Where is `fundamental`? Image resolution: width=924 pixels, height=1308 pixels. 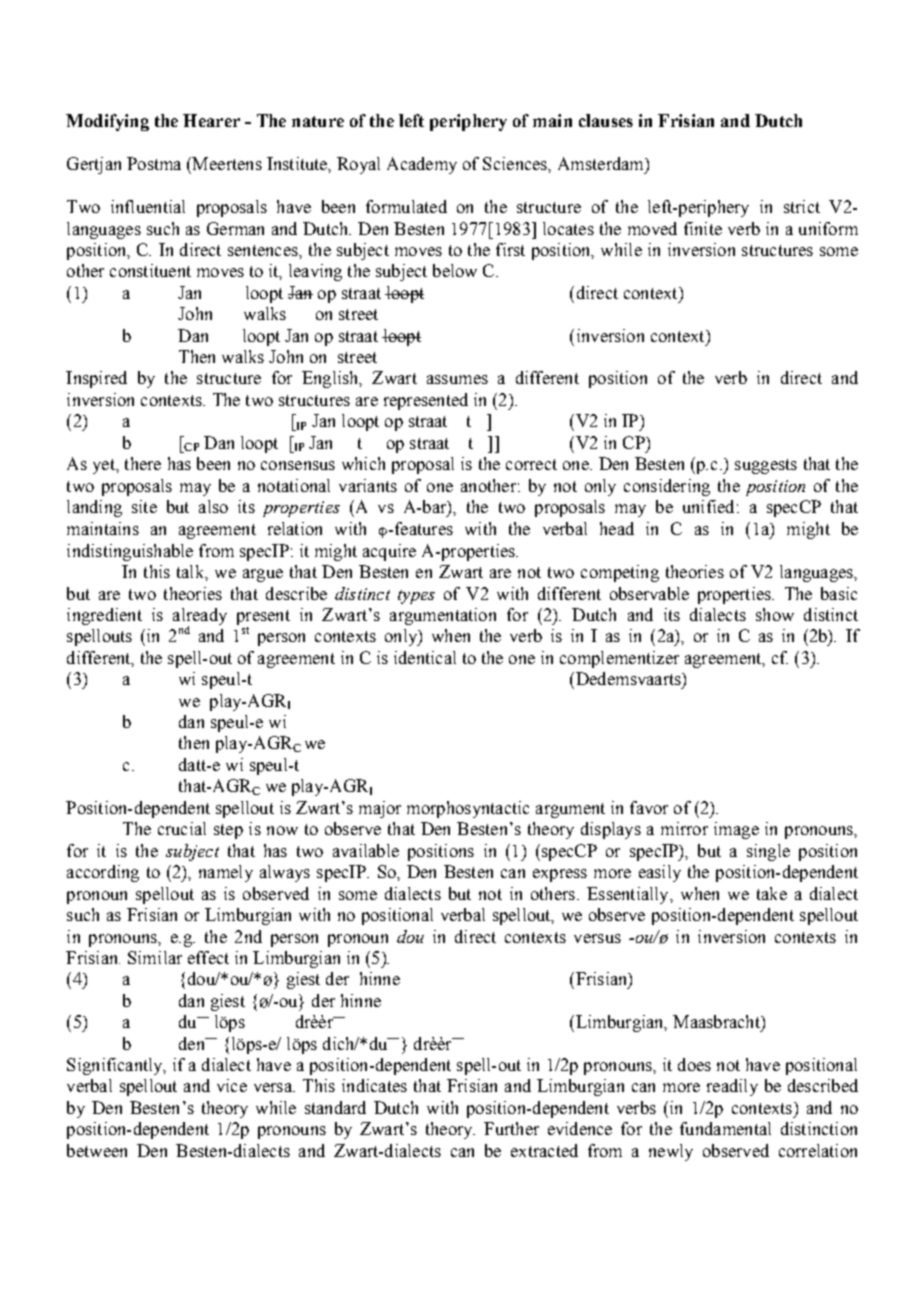 fundamental is located at coordinates (725, 1128).
